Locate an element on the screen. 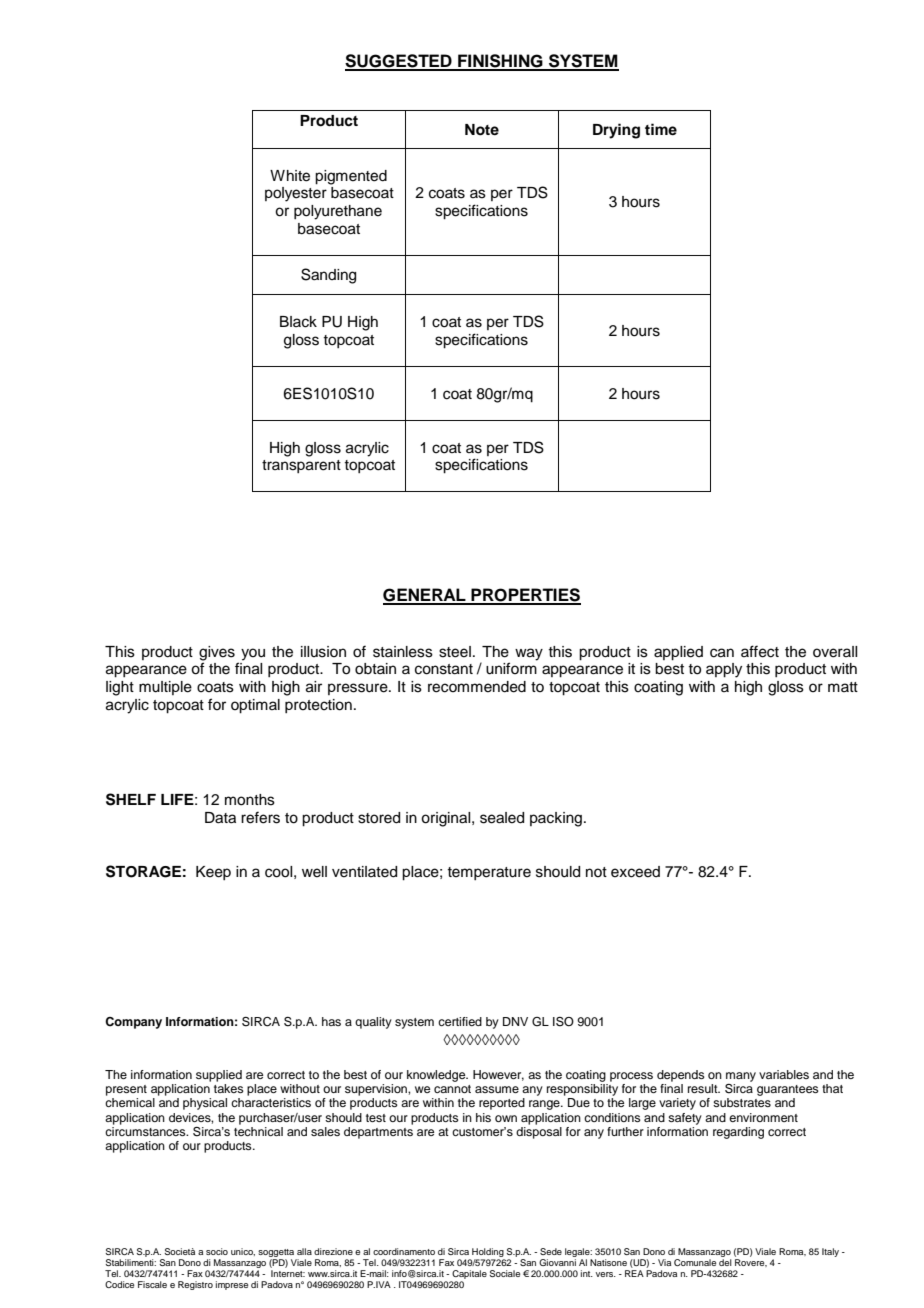 Image resolution: width=924 pixels, height=1308 pixels. time is located at coordinates (661, 129).
